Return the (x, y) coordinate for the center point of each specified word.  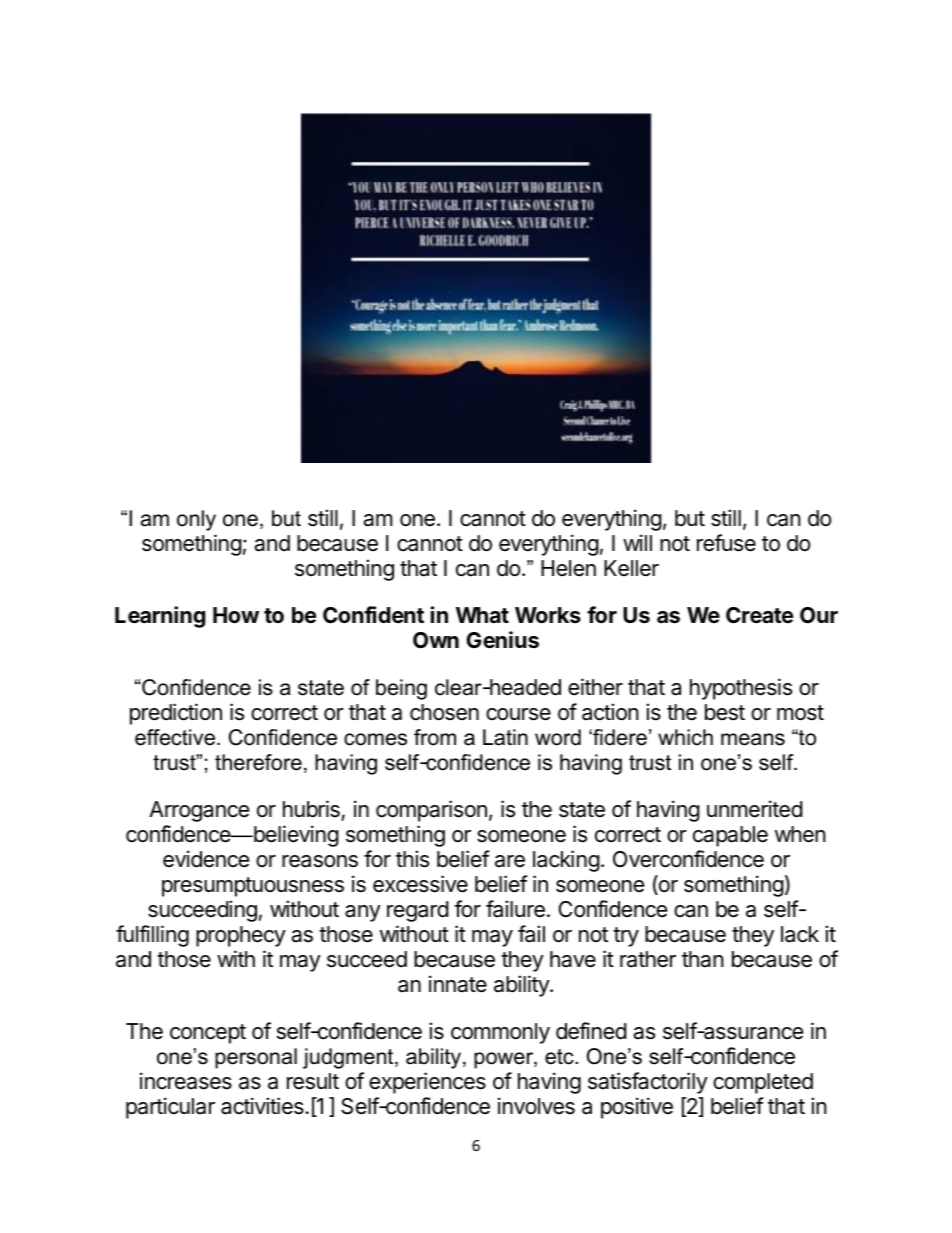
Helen (568, 568)
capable (730, 836)
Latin (505, 737)
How (236, 615)
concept (208, 1034)
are (510, 861)
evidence (206, 859)
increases (186, 1081)
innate (458, 984)
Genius (502, 640)
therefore (258, 762)
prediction (176, 714)
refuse (726, 543)
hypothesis (741, 689)
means (753, 739)
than (703, 959)
